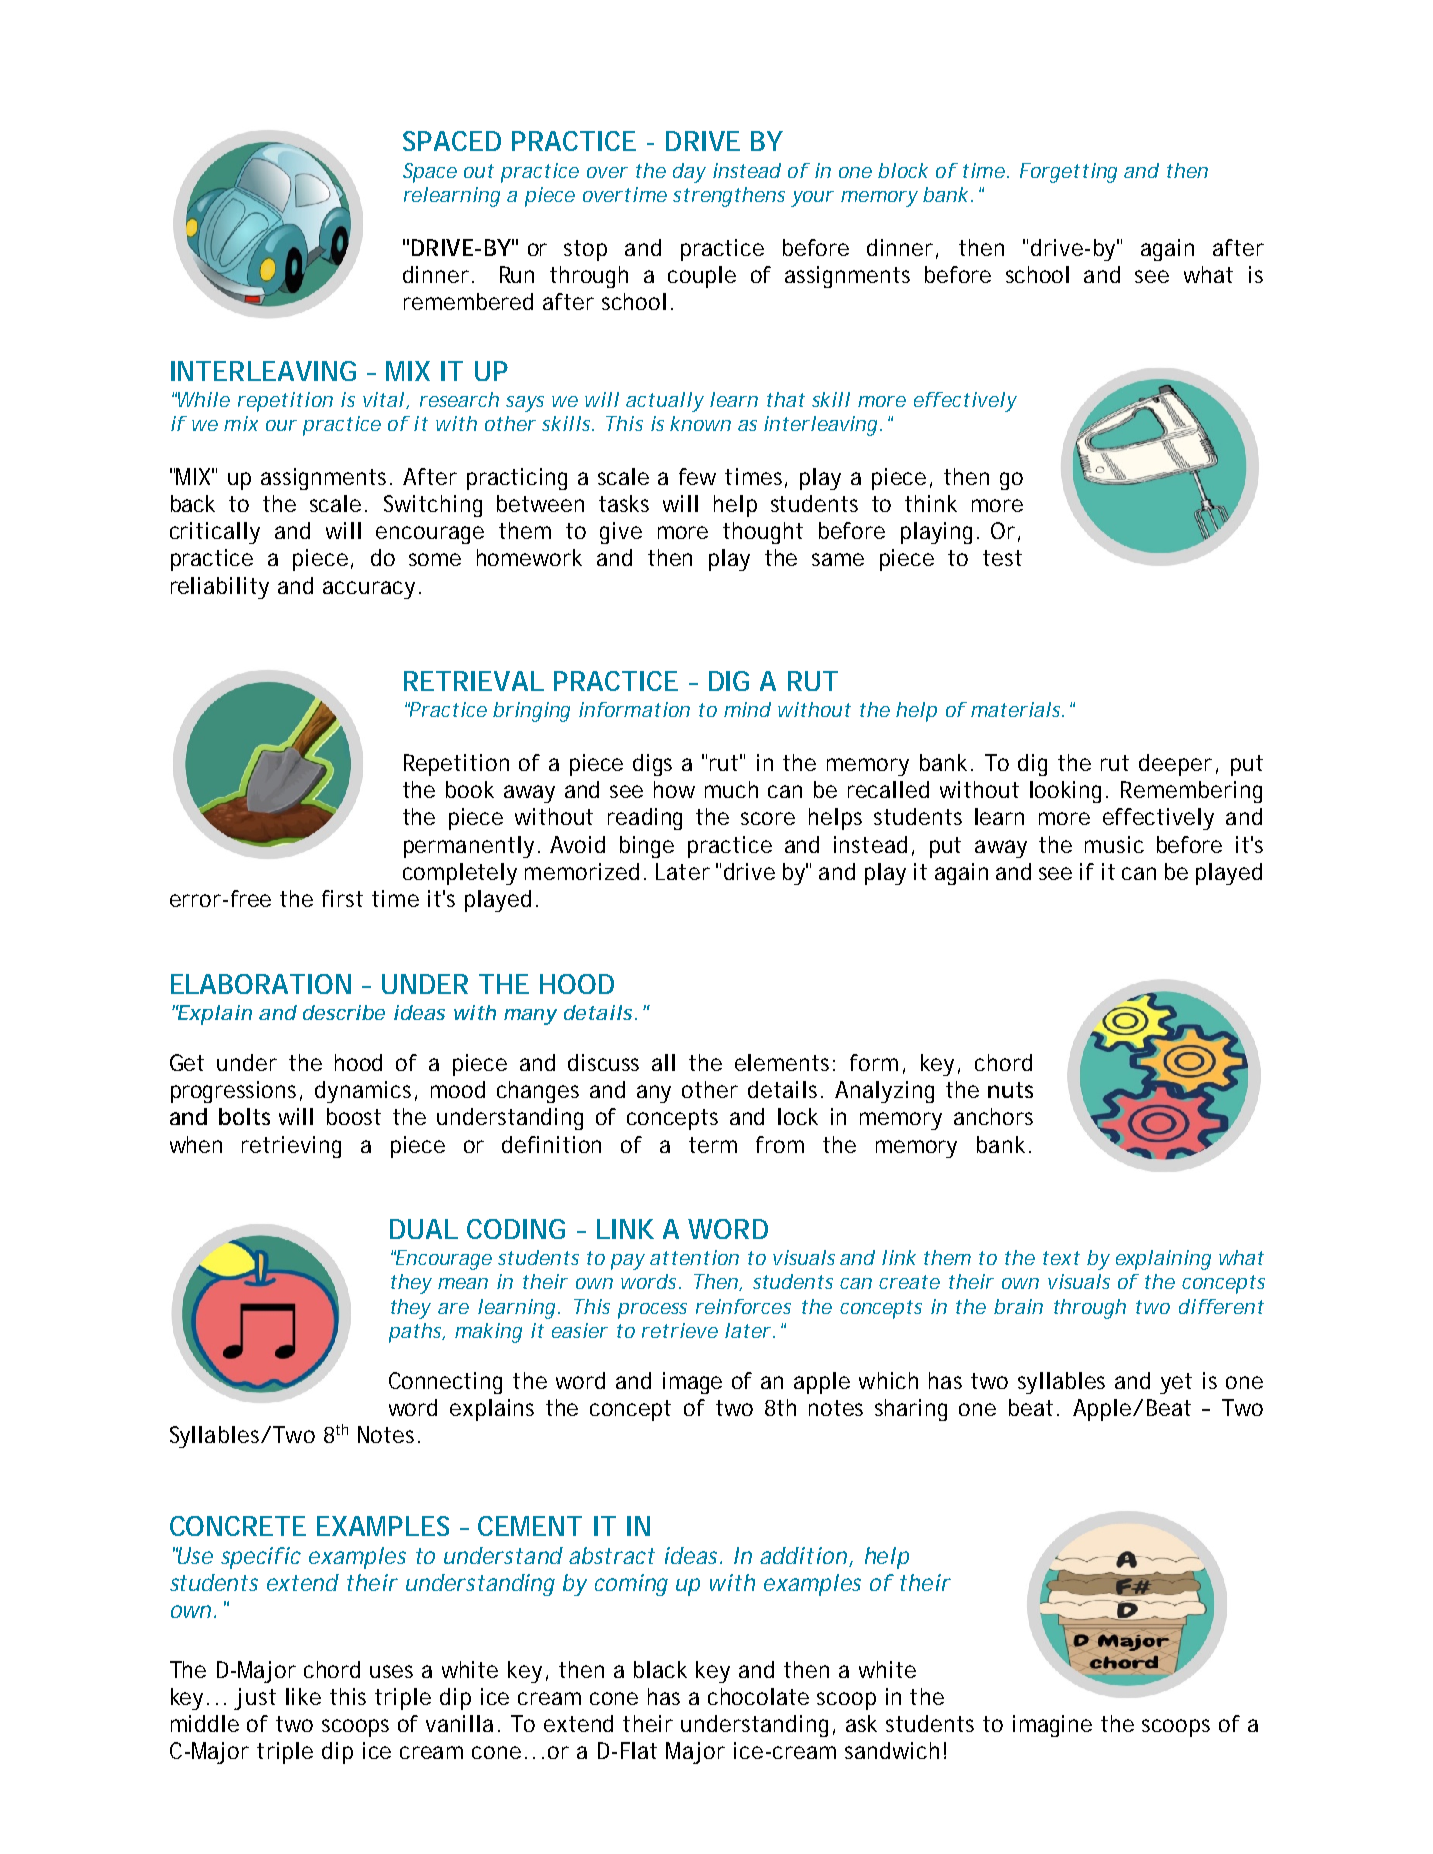 The image size is (1433, 1854). Describe the element at coordinates (652, 765) in the image. I see `digs` at that location.
